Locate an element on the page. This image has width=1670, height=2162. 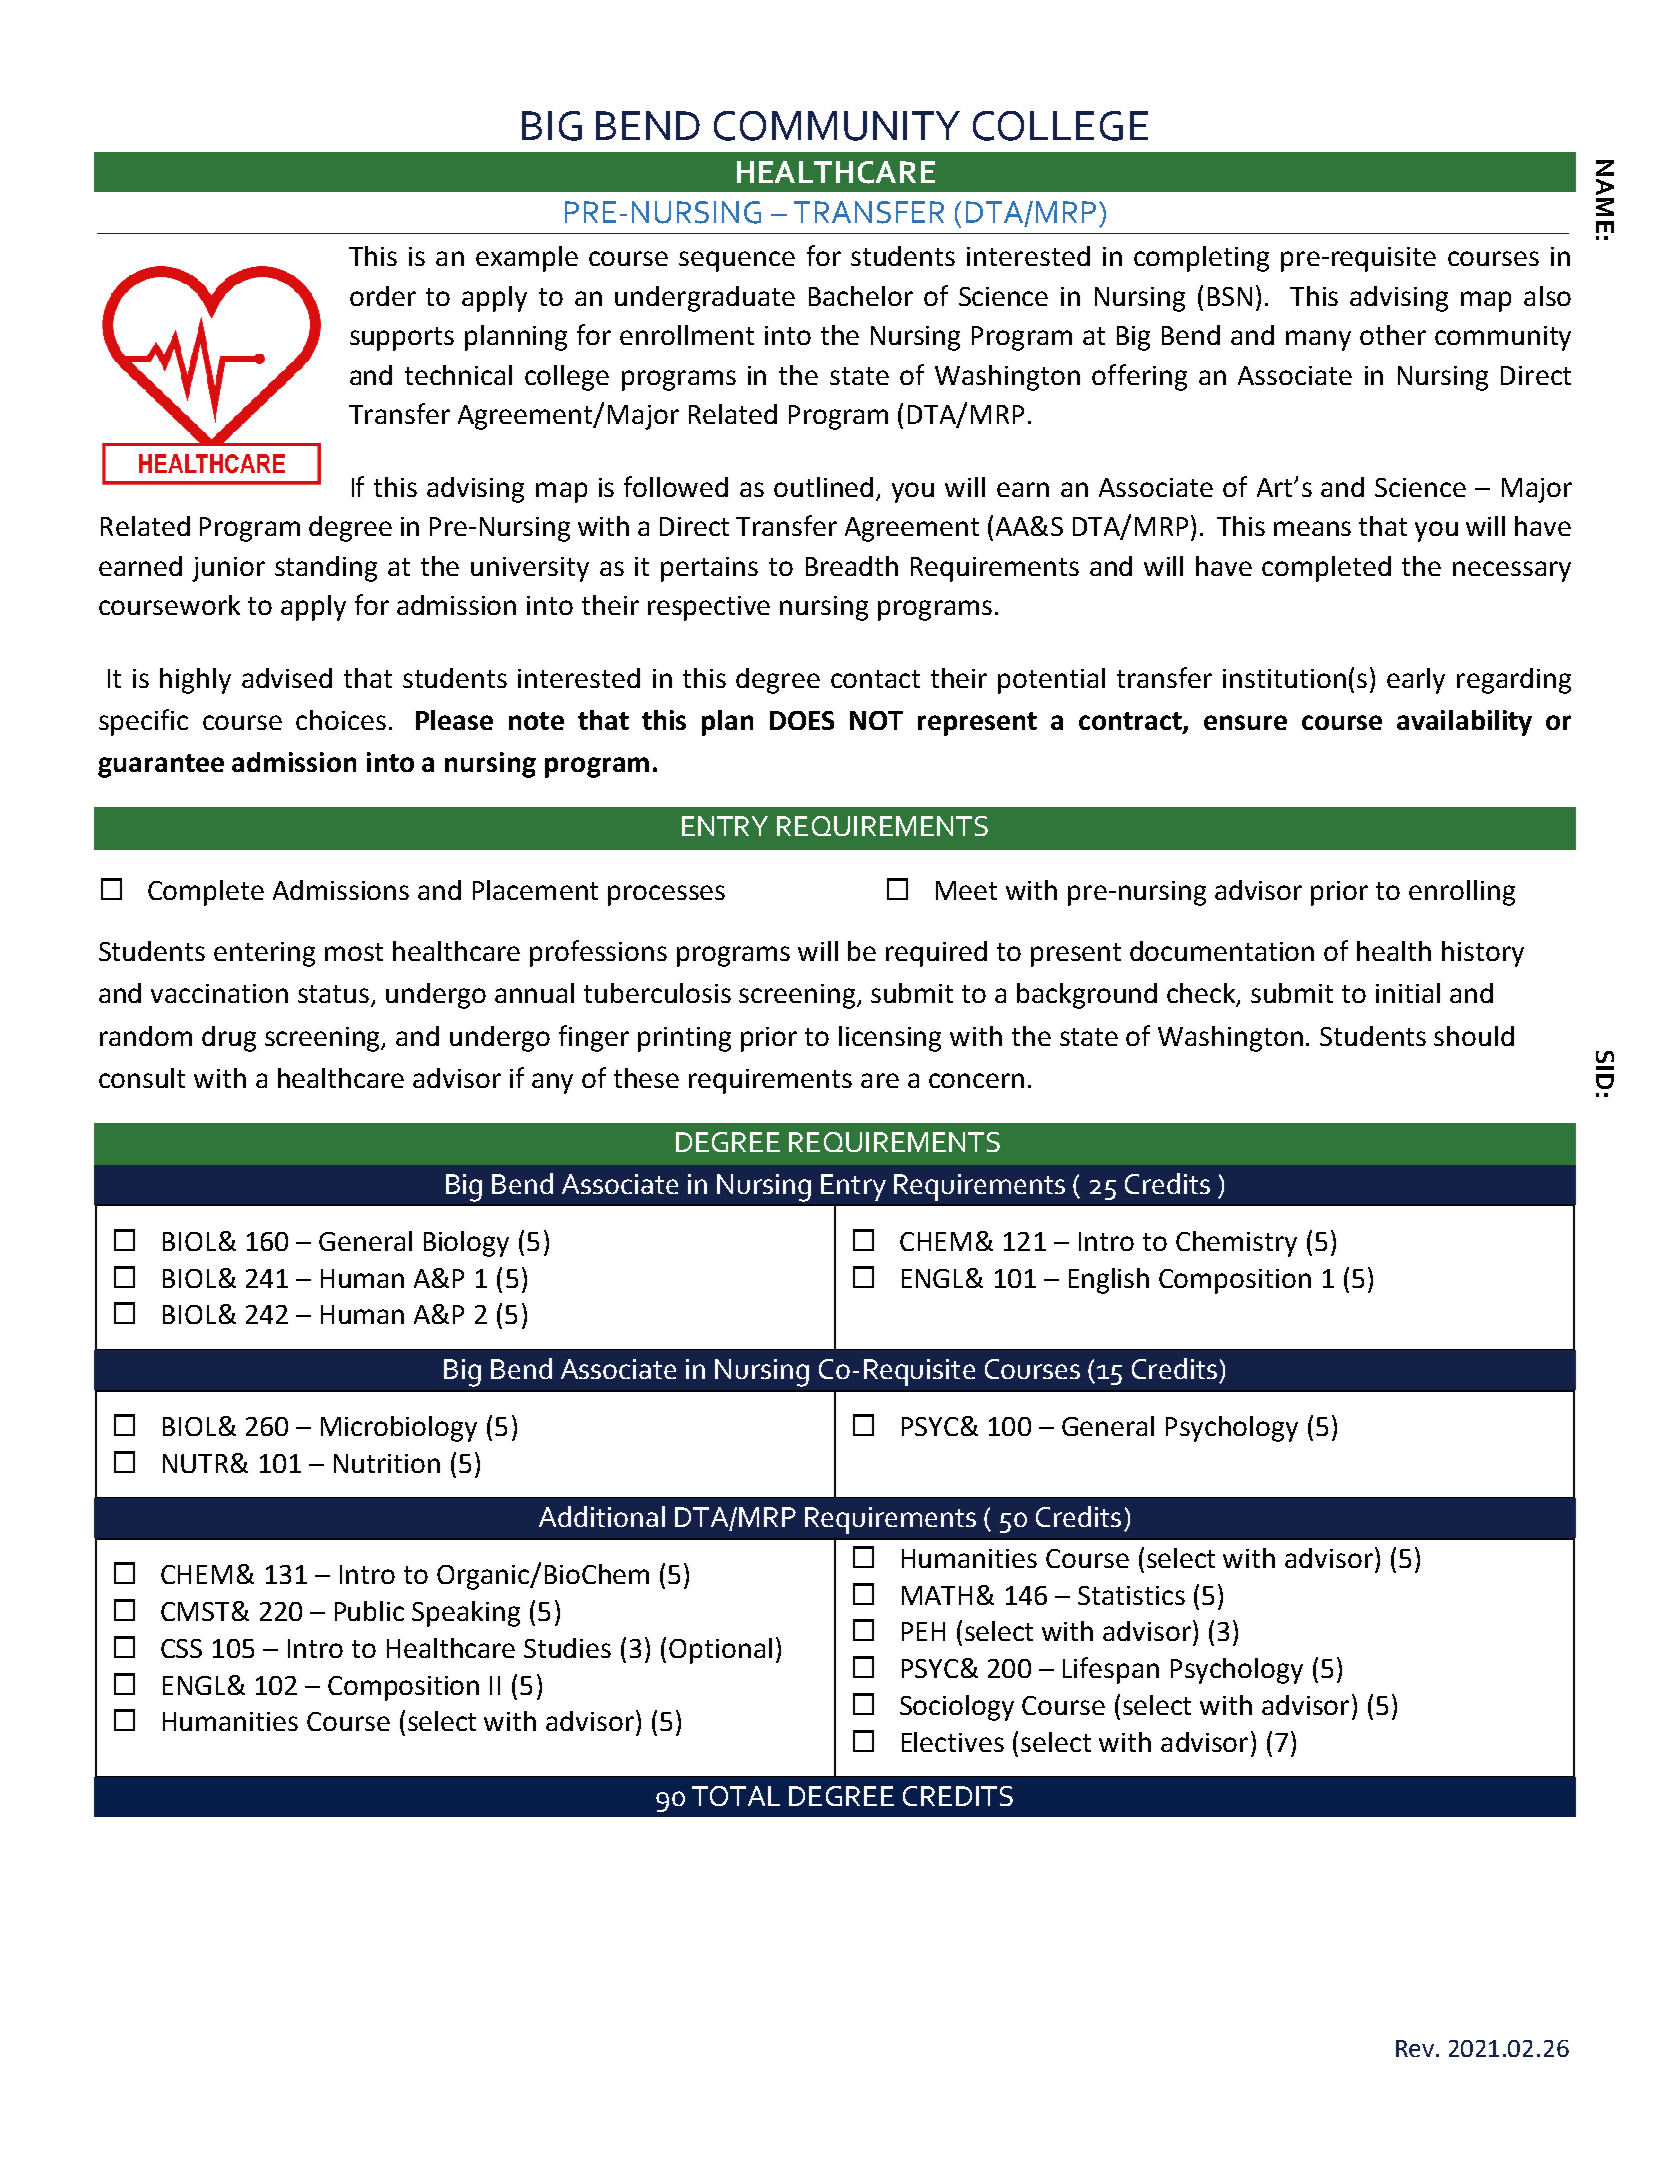
other is located at coordinates (1393, 335).
